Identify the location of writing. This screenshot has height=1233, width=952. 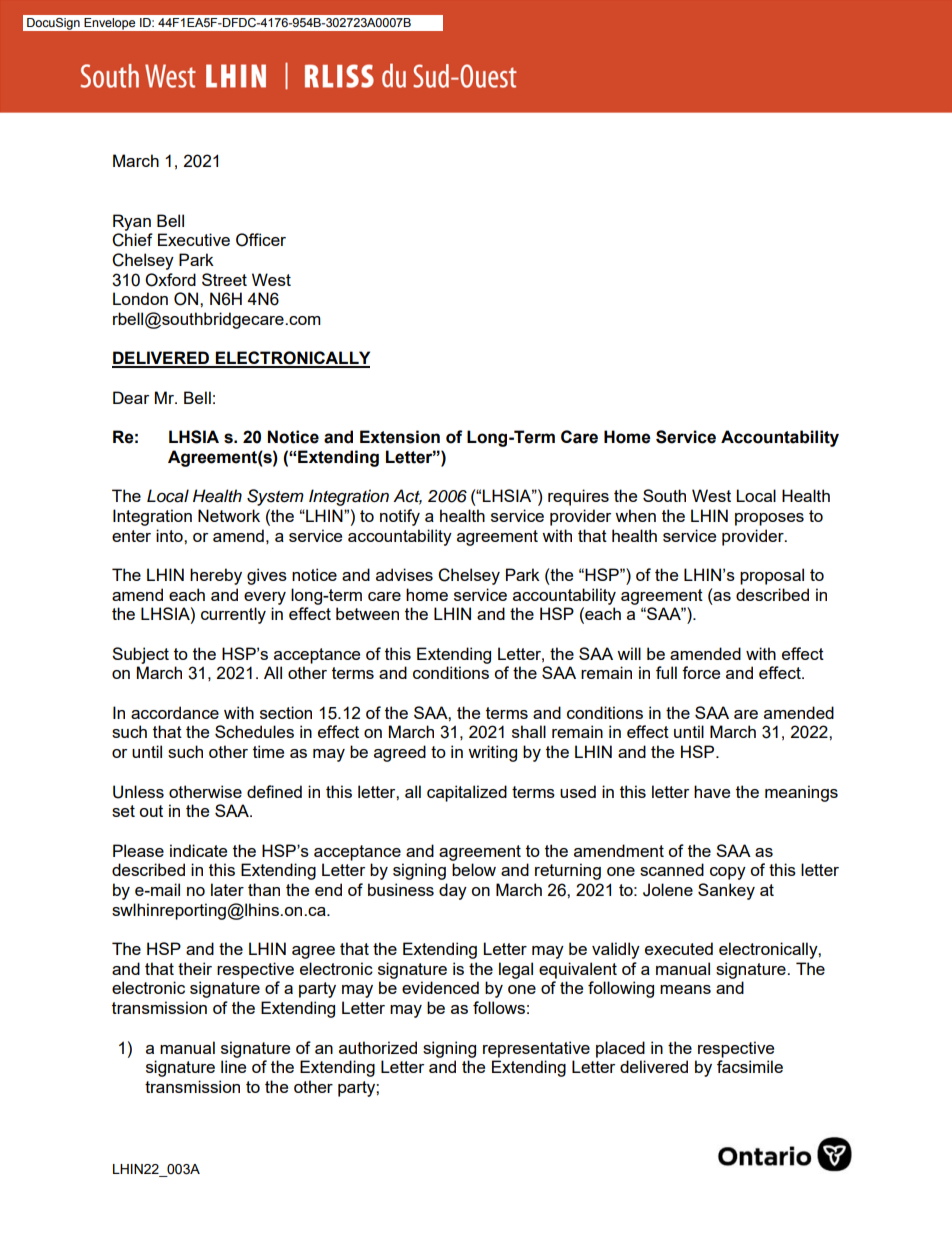
(492, 753).
